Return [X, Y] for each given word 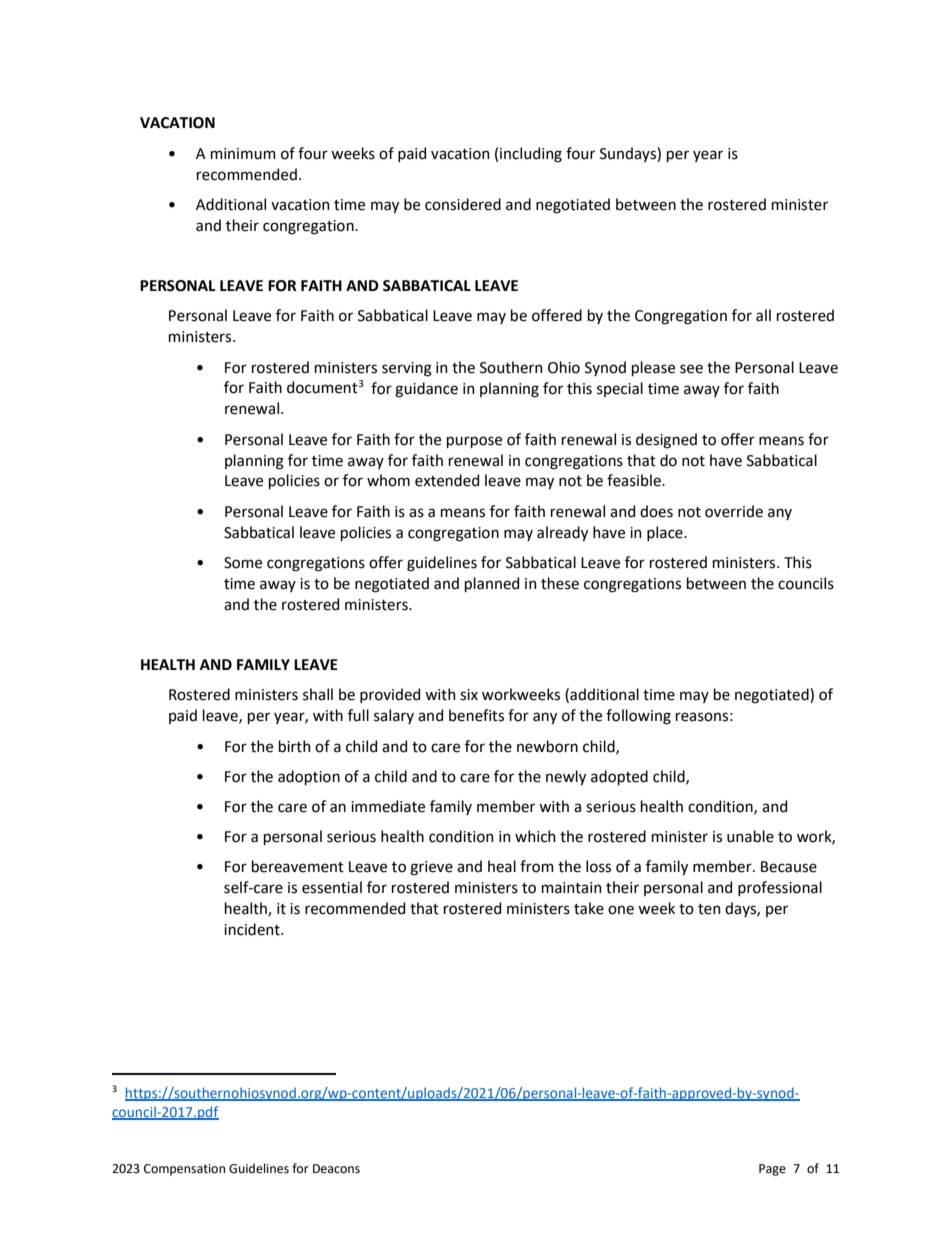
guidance [426, 390]
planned [492, 584]
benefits [476, 715]
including [531, 155]
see [691, 369]
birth [295, 746]
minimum [243, 154]
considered [463, 204]
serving [407, 369]
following [638, 717]
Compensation [184, 1170]
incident [253, 929]
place [666, 533]
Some [243, 563]
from [537, 866]
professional [780, 888]
